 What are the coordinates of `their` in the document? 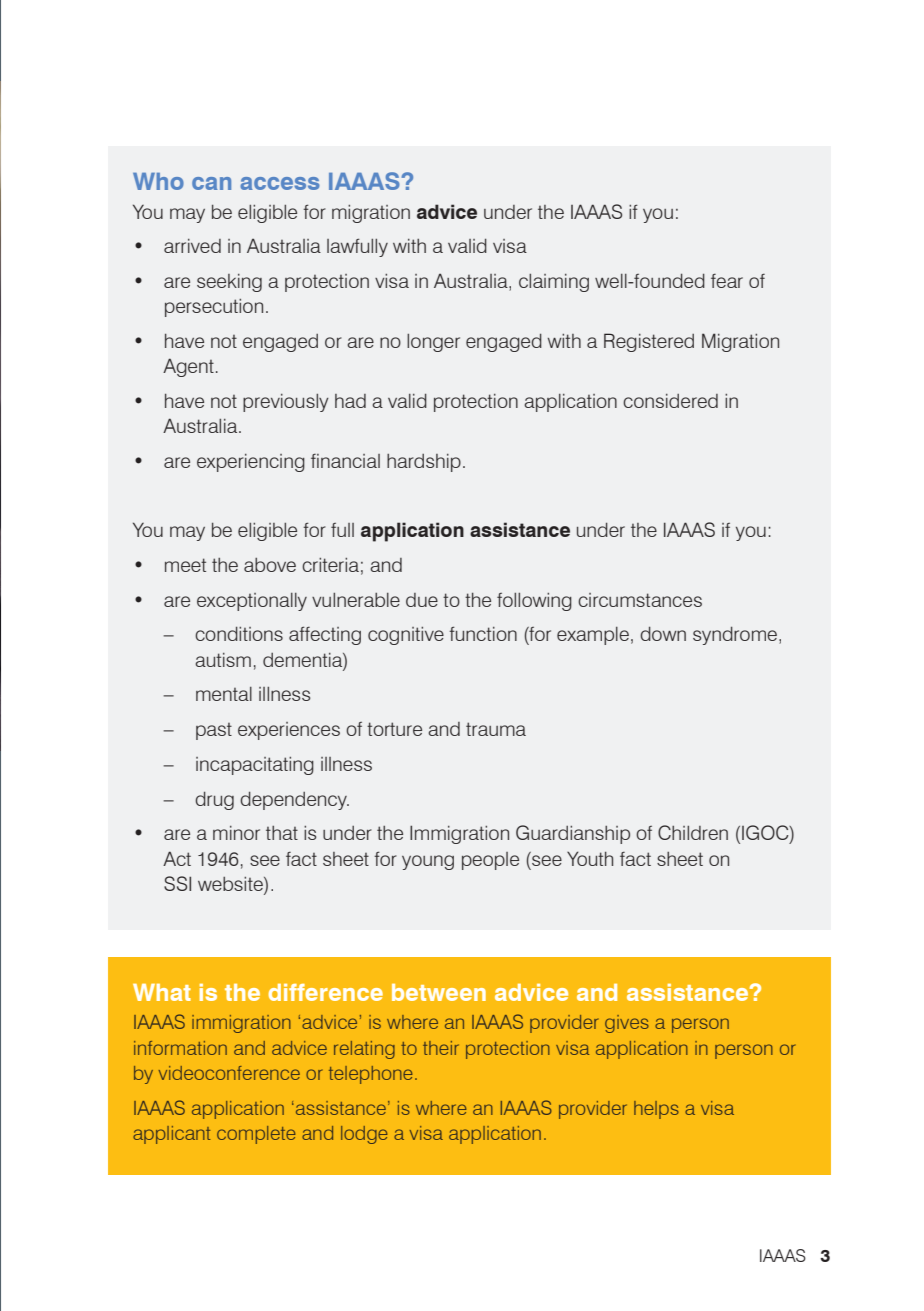 It's located at (441, 1048).
